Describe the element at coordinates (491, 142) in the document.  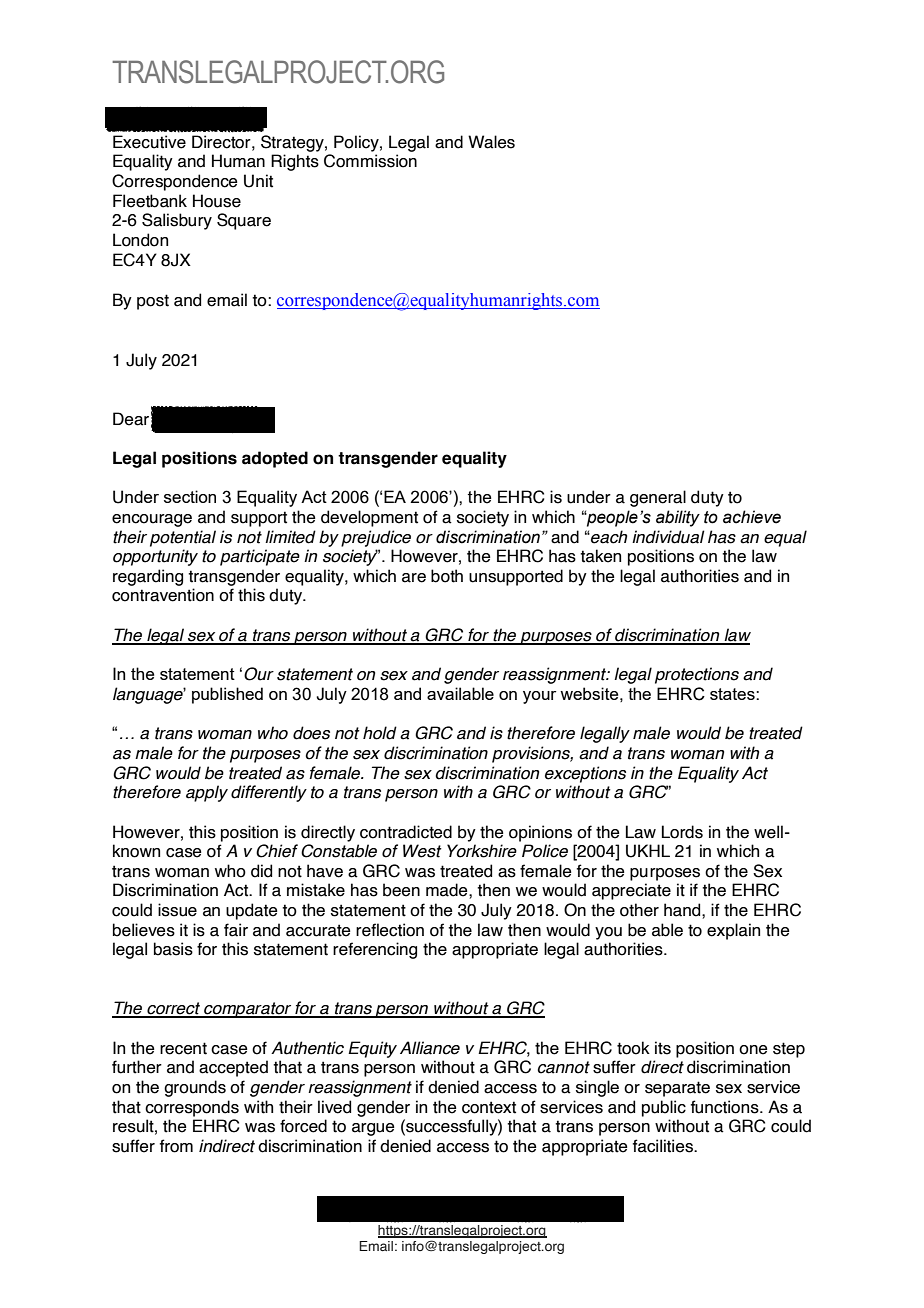
I see `Wales` at that location.
